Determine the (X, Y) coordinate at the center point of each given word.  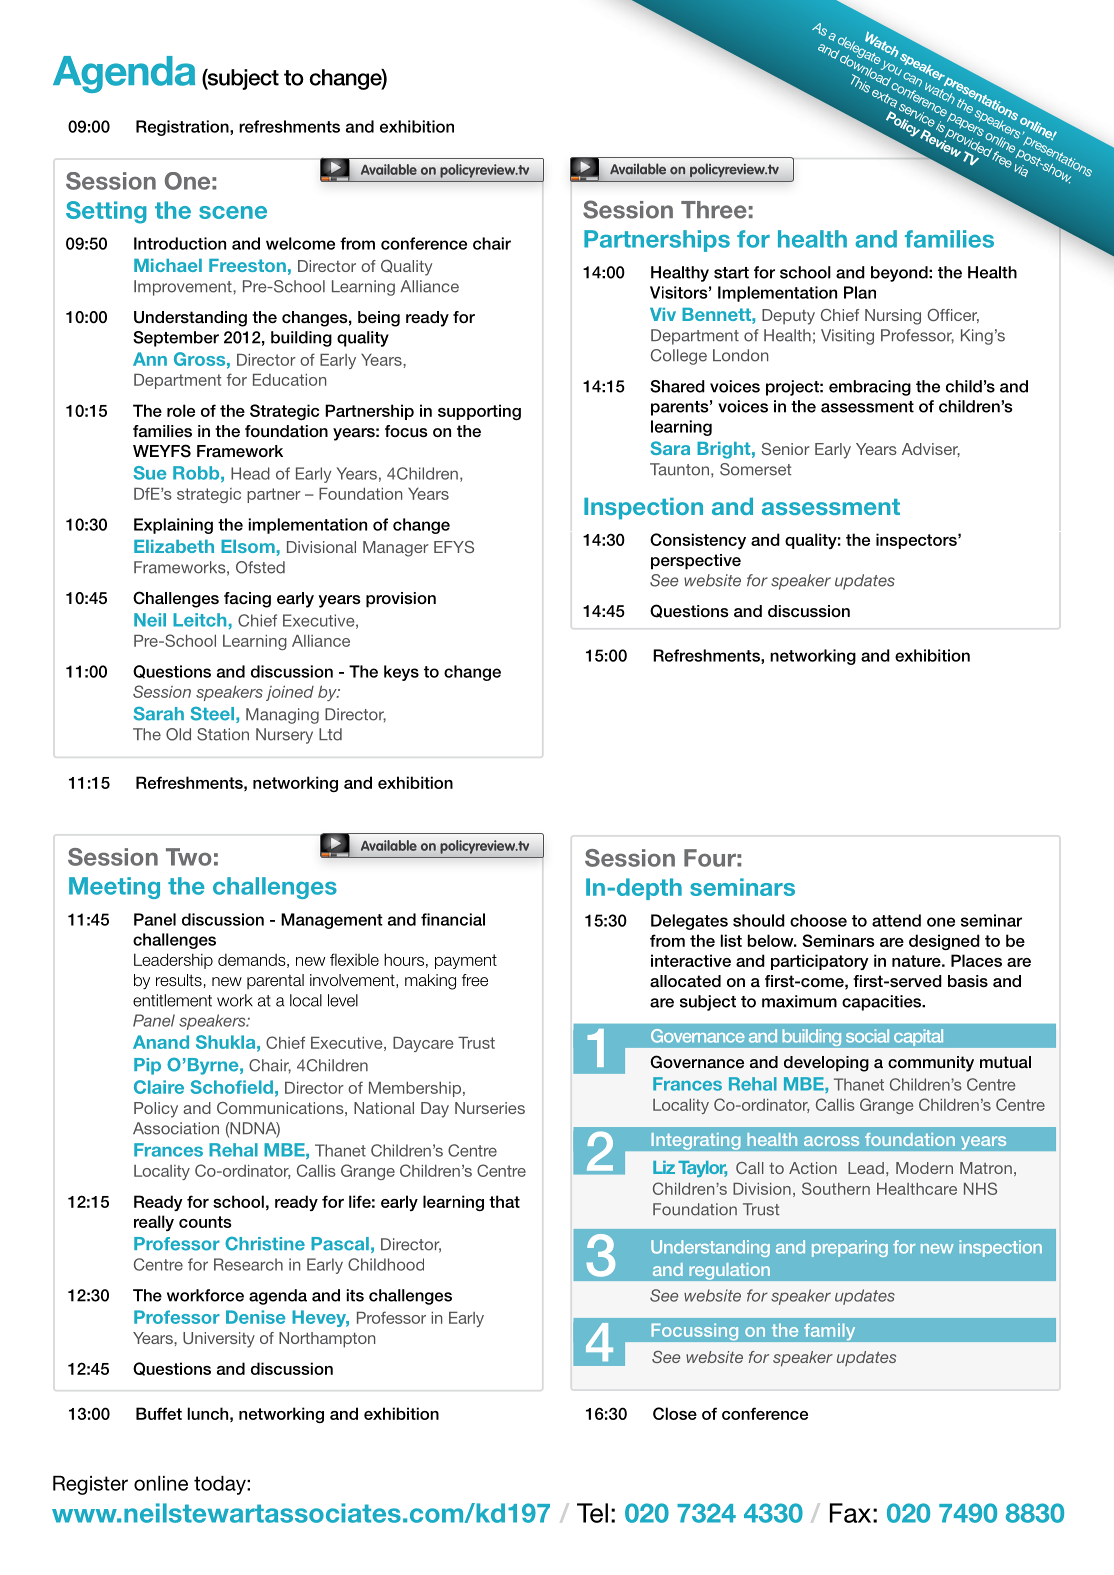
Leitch (199, 620)
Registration (183, 128)
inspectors (917, 541)
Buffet (159, 1413)
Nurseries (490, 1108)
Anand (161, 1042)
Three (714, 210)
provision (401, 600)
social (867, 1036)
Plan (860, 292)
